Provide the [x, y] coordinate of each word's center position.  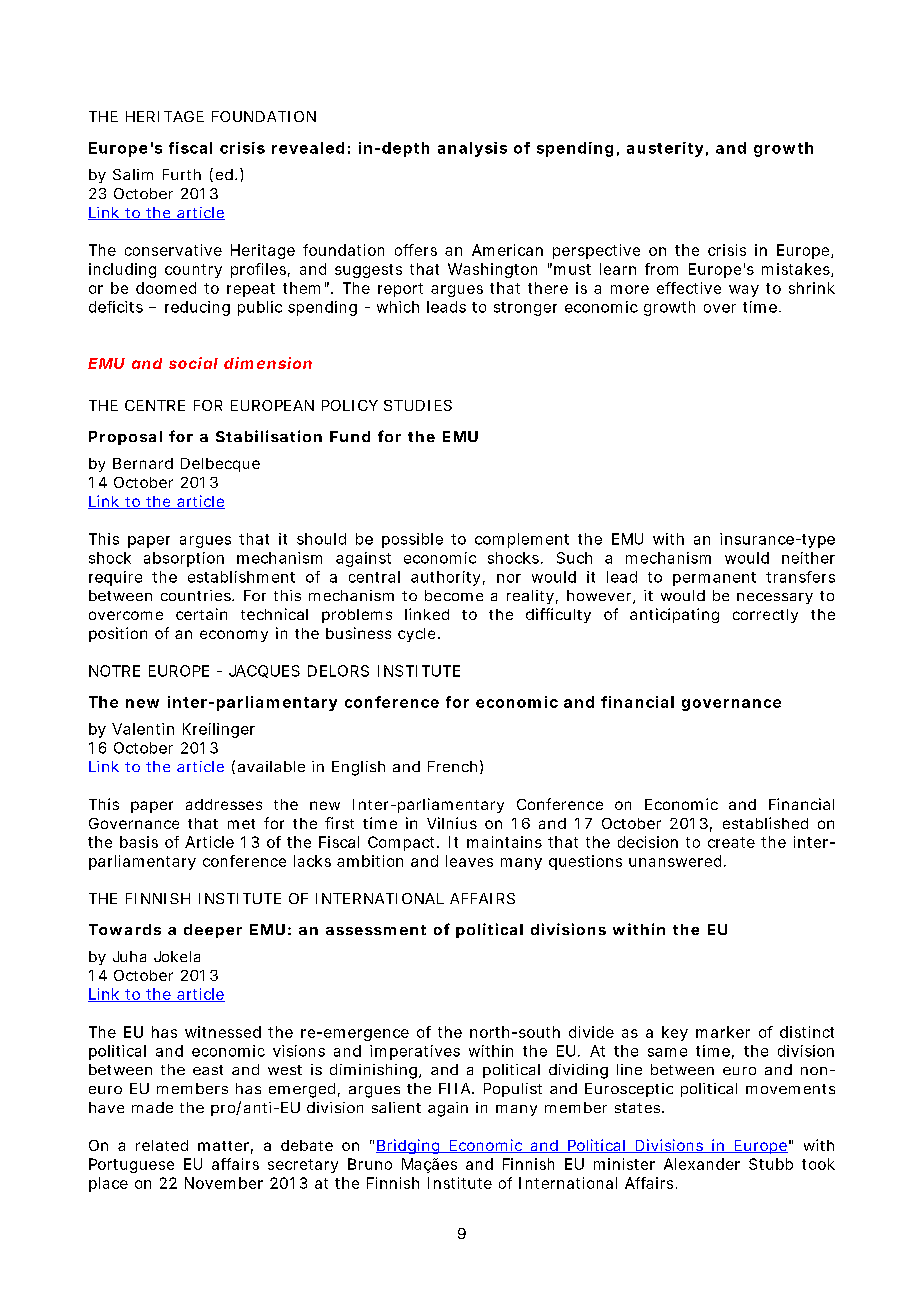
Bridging [409, 1146]
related [162, 1145]
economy [234, 636]
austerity [665, 149]
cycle [416, 635]
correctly [765, 616]
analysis [472, 149]
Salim [133, 174]
